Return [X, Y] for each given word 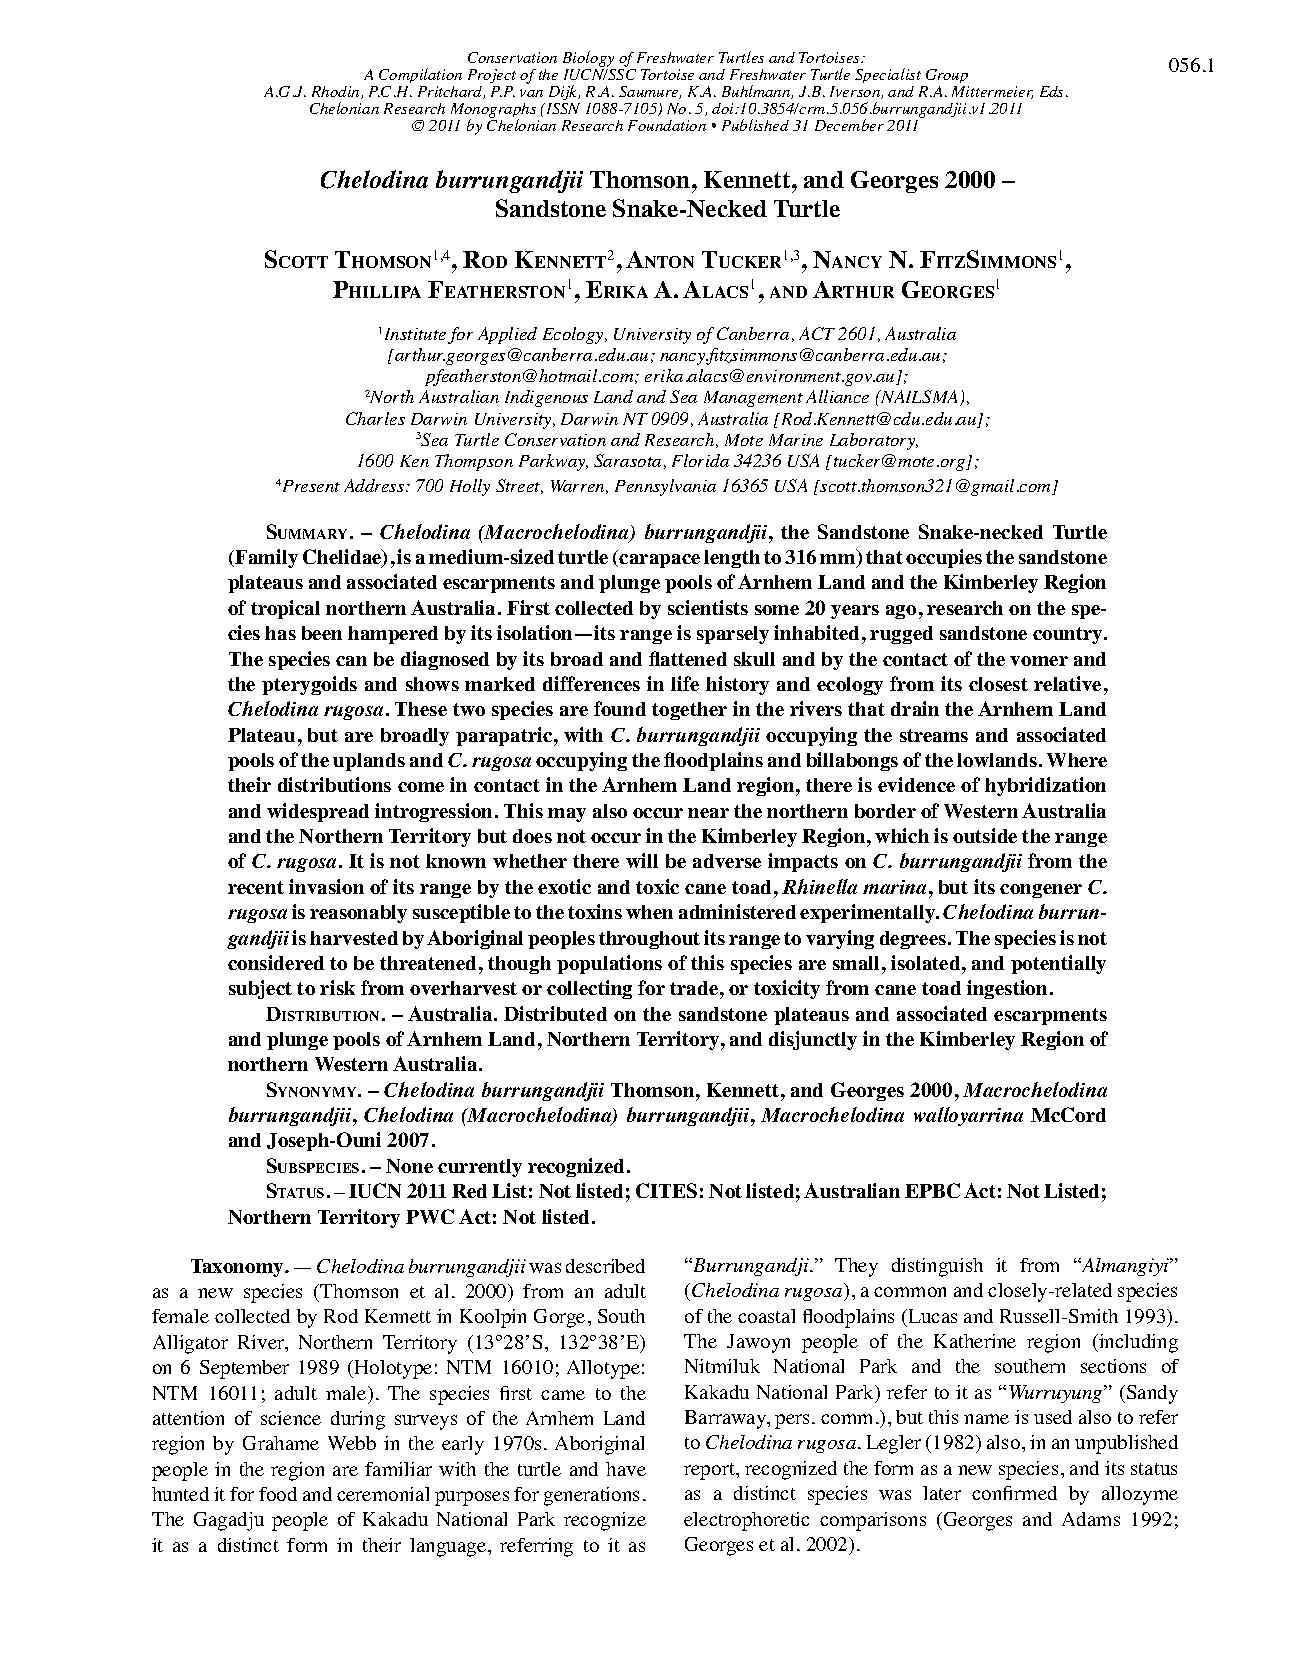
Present [310, 486]
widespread [318, 812]
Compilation [420, 75]
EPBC [932, 1190]
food [278, 1494]
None [409, 1166]
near [708, 813]
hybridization [1045, 786]
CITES [666, 1190]
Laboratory [874, 441]
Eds [1053, 91]
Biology [588, 59]
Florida [700, 460]
